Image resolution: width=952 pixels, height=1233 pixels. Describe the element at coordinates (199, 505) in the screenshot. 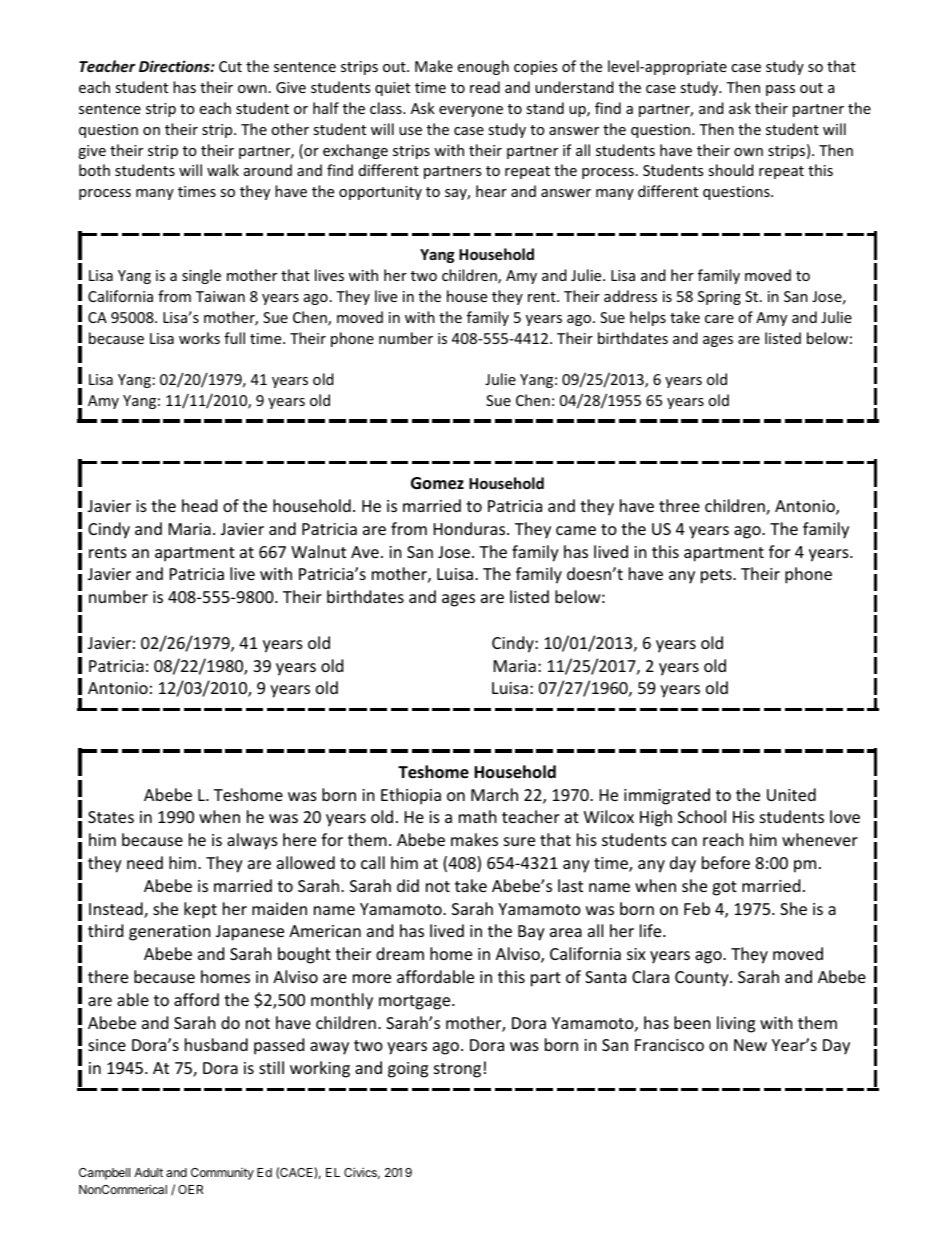

I see `head` at that location.
